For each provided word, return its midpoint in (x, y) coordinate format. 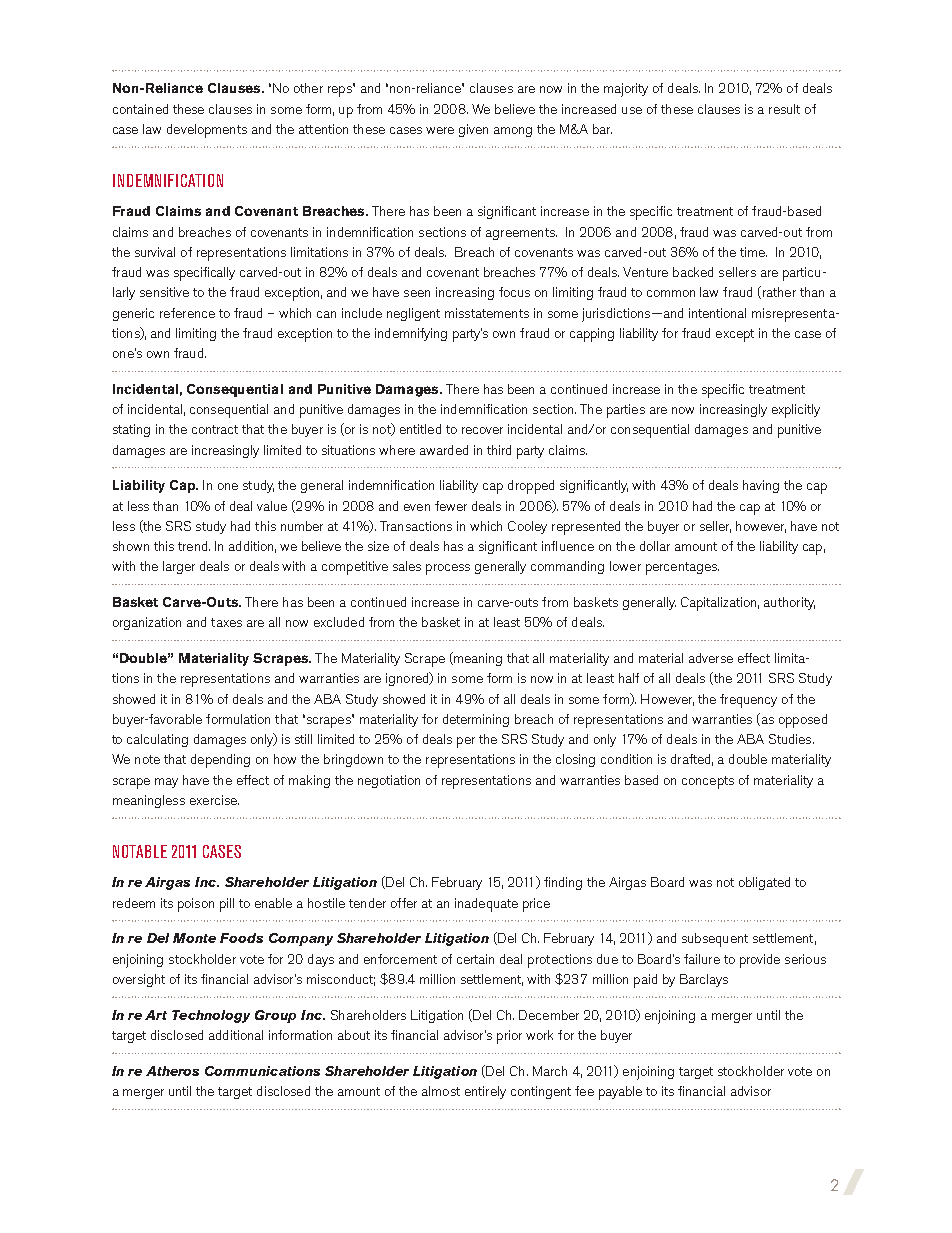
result (784, 109)
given (473, 130)
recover (482, 430)
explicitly (796, 411)
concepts (708, 782)
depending (220, 761)
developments (207, 131)
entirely (485, 1092)
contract (215, 429)
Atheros (172, 1071)
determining (476, 720)
